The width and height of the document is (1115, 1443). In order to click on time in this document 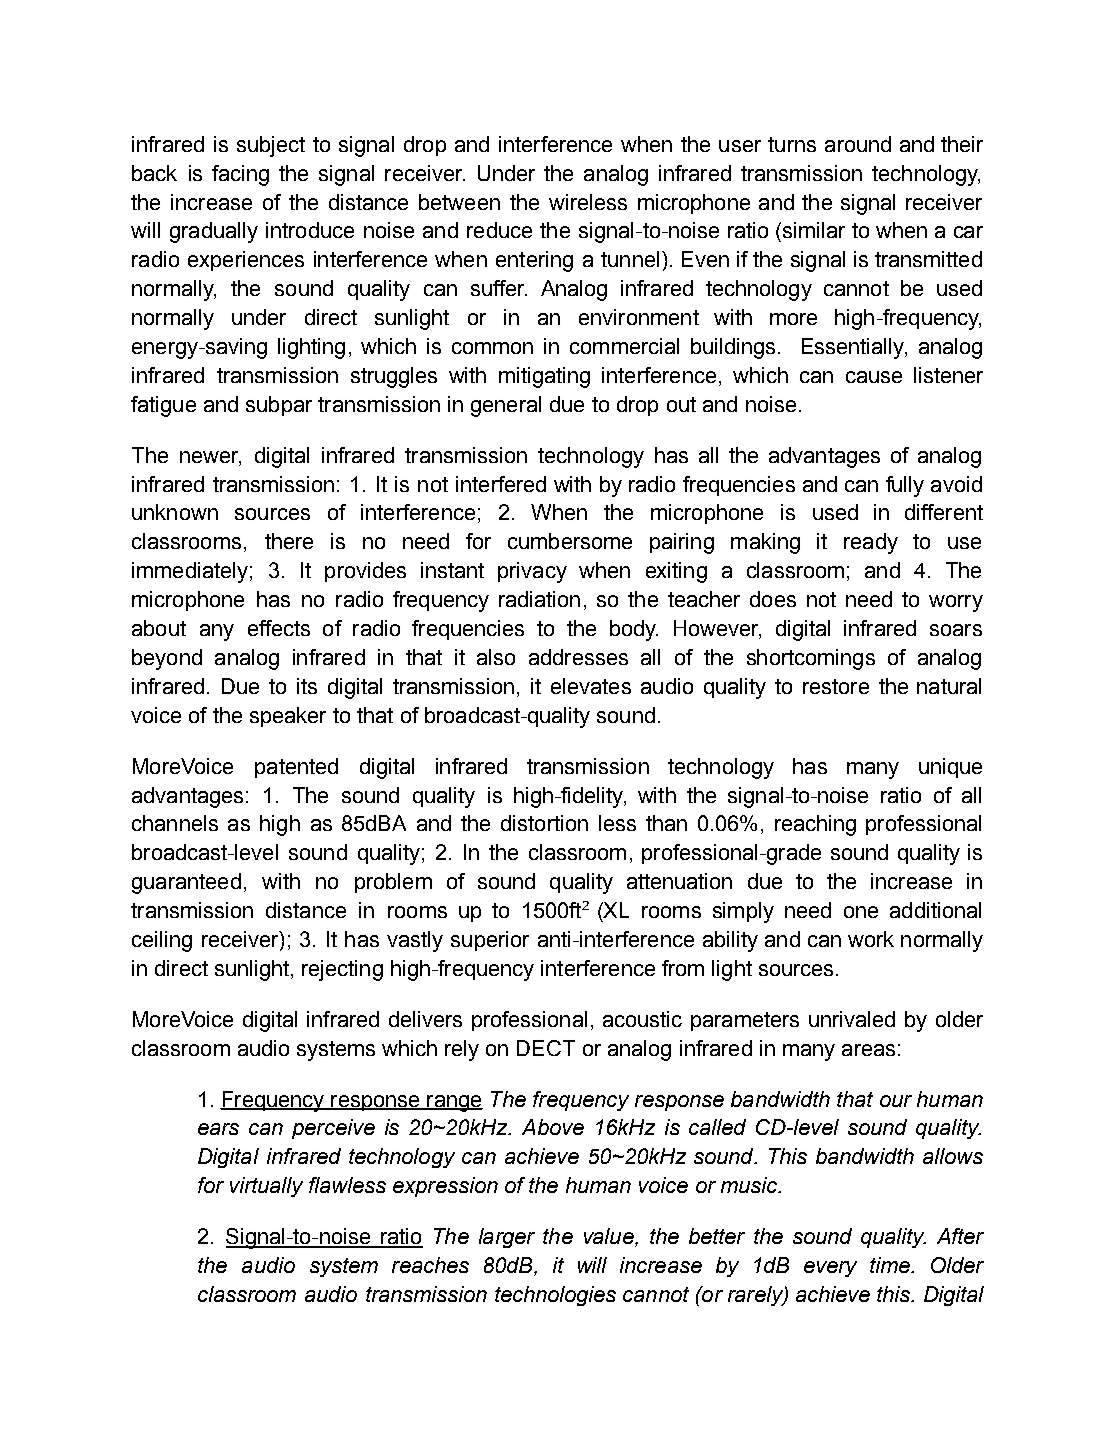, I will do `click(891, 1265)`.
